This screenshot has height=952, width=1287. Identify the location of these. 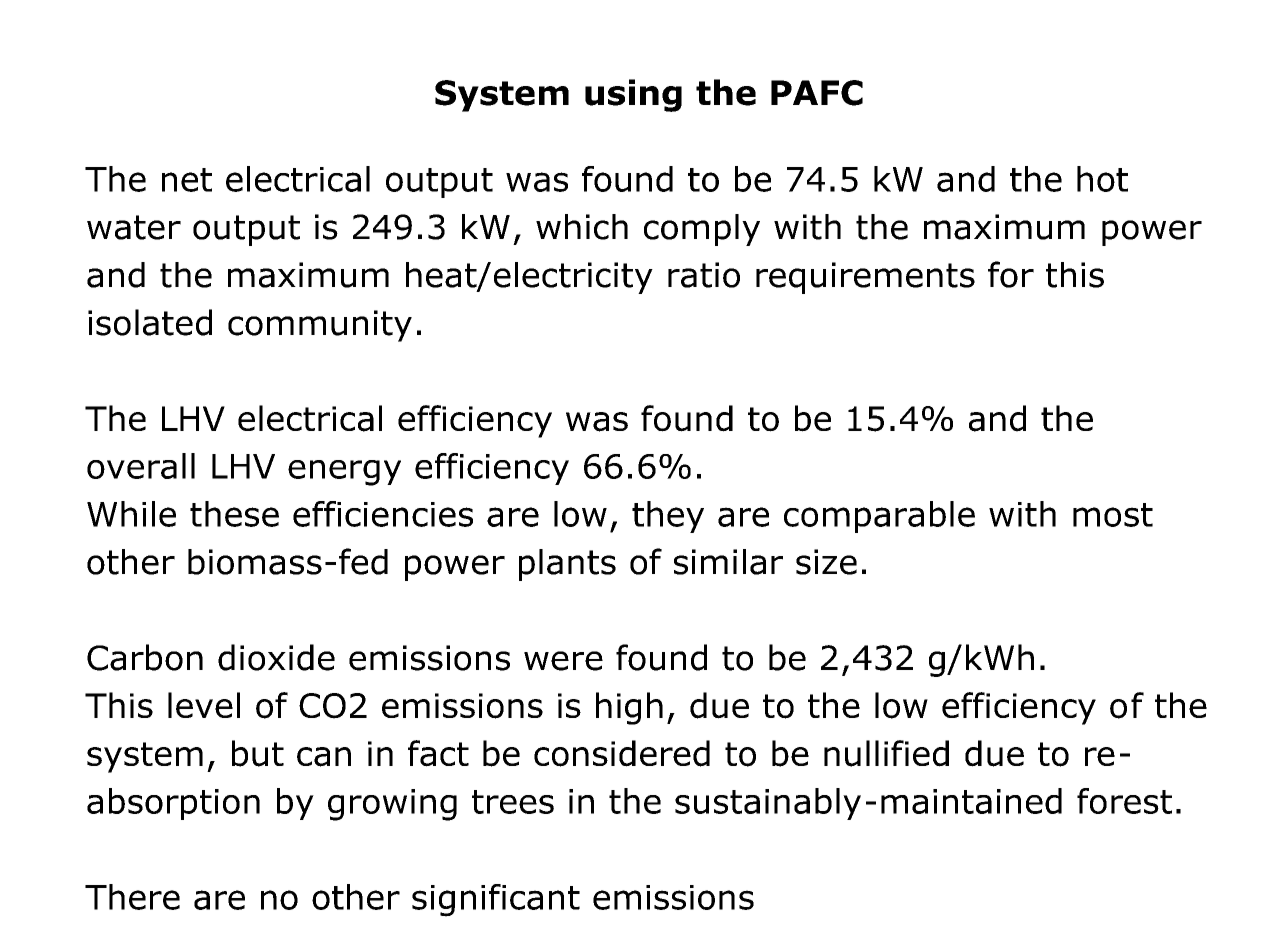
(234, 514).
